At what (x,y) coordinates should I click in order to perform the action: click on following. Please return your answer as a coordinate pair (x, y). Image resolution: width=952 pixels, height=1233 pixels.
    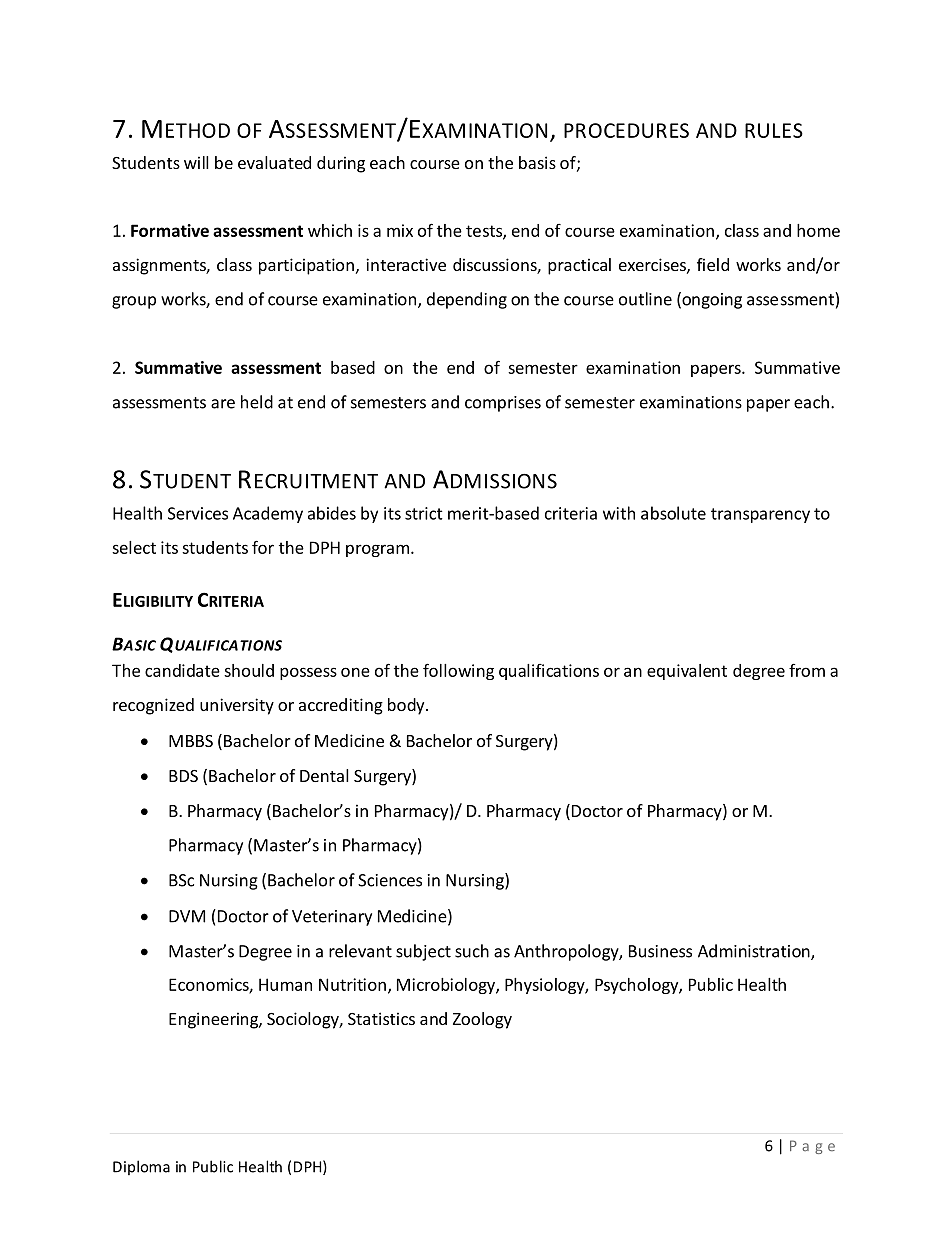
    Looking at the image, I should click on (458, 671).
